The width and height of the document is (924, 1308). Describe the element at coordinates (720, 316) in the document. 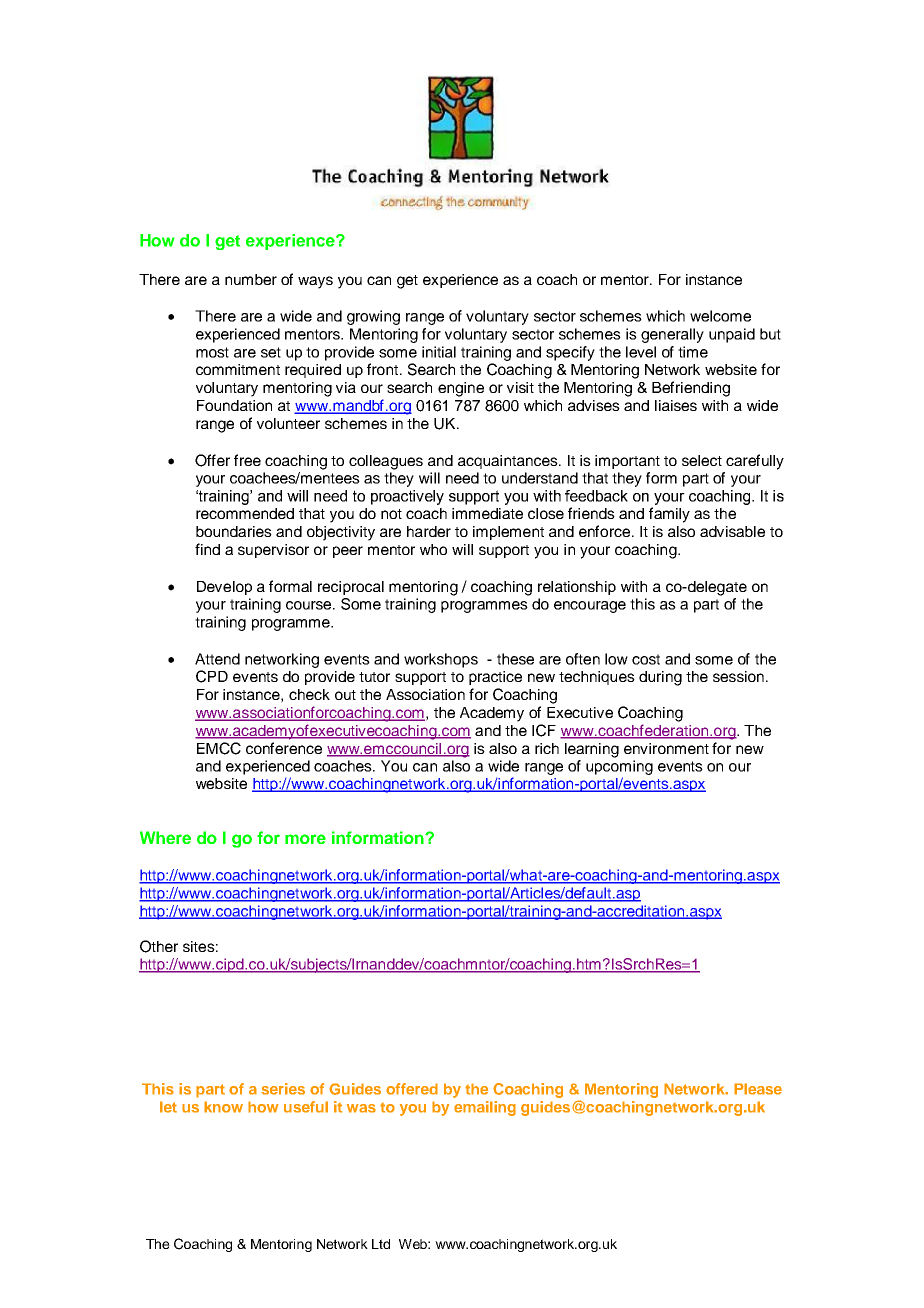

I see `welcome` at that location.
